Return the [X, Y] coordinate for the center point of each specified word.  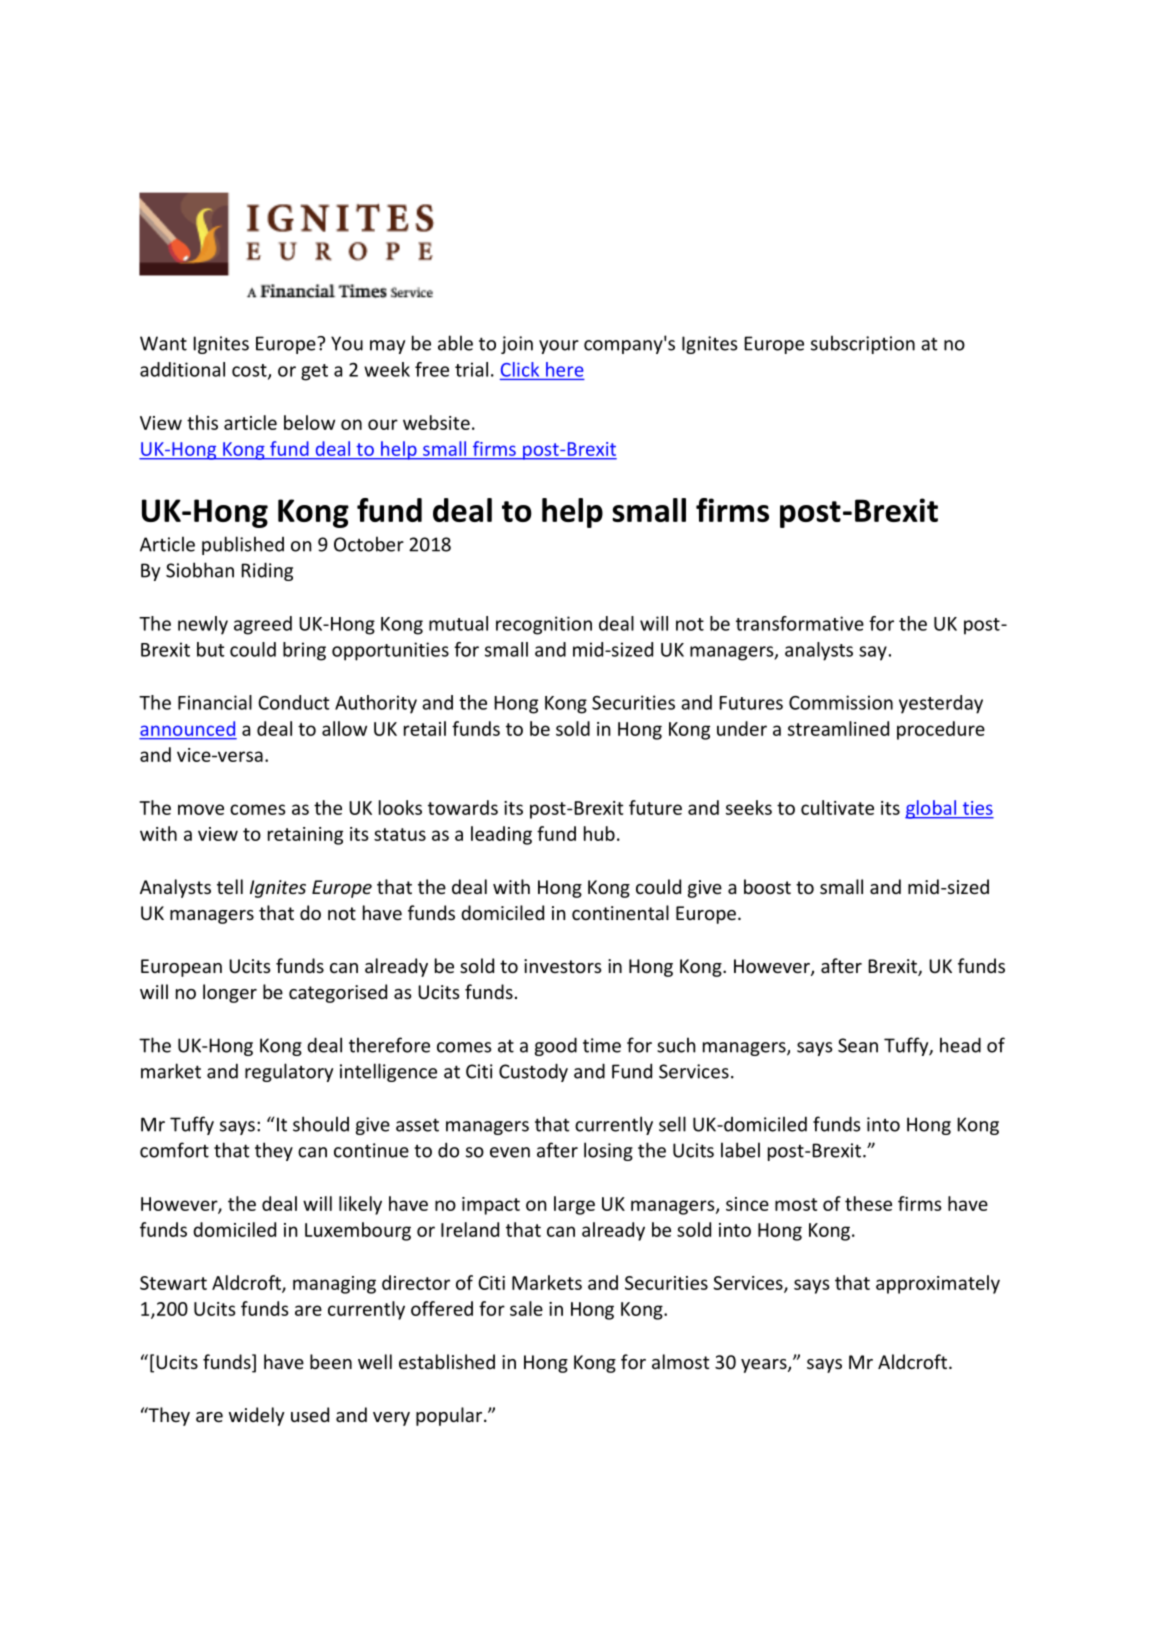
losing [608, 1151]
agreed [263, 625]
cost [250, 371]
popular [450, 1416]
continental [620, 912]
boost [767, 886]
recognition [544, 625]
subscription [863, 344]
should [321, 1124]
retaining [305, 836]
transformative [800, 623]
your [559, 347]
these [868, 1203]
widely [257, 1416]
